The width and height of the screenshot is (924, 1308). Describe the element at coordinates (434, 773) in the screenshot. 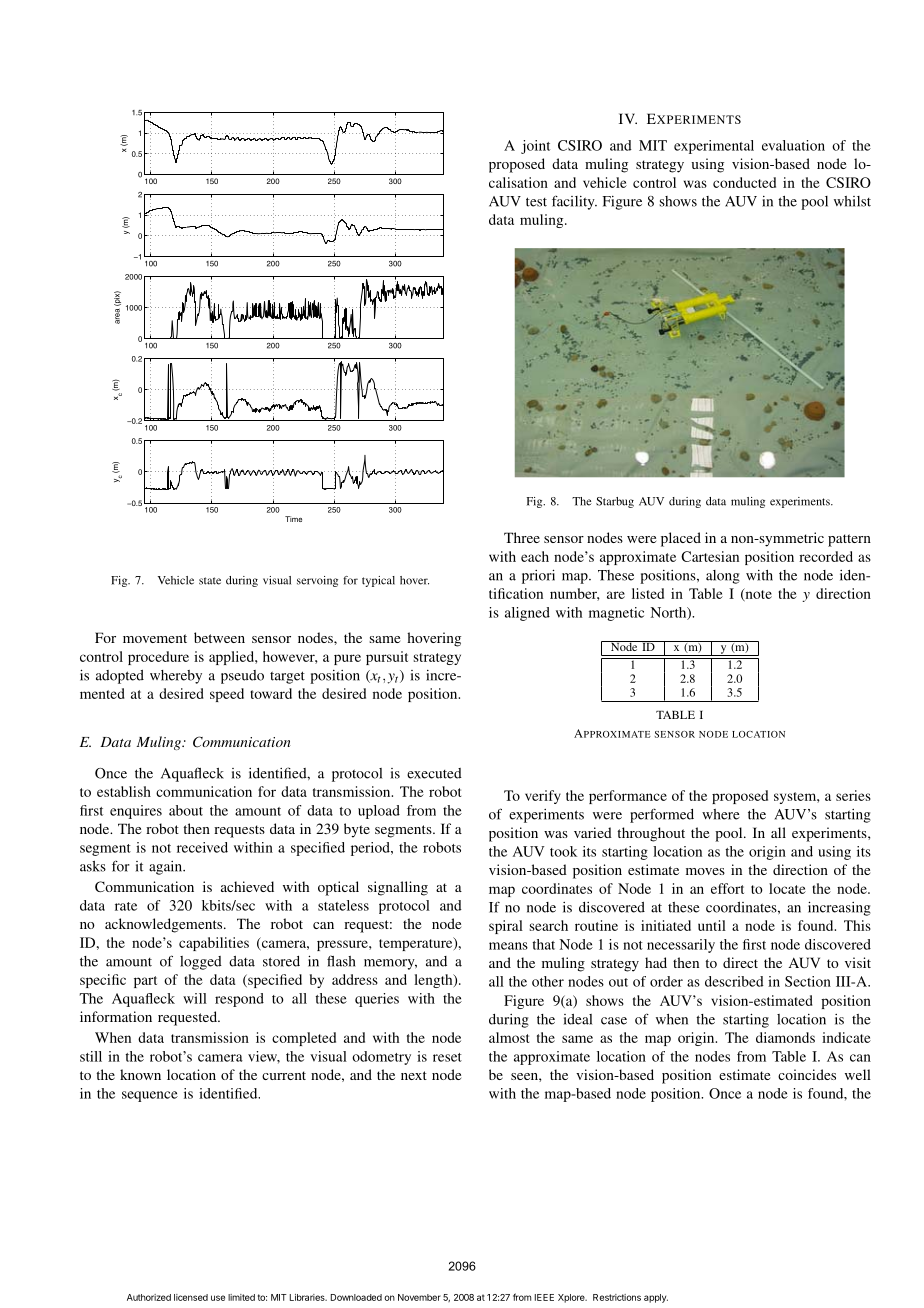

I see `executed` at that location.
